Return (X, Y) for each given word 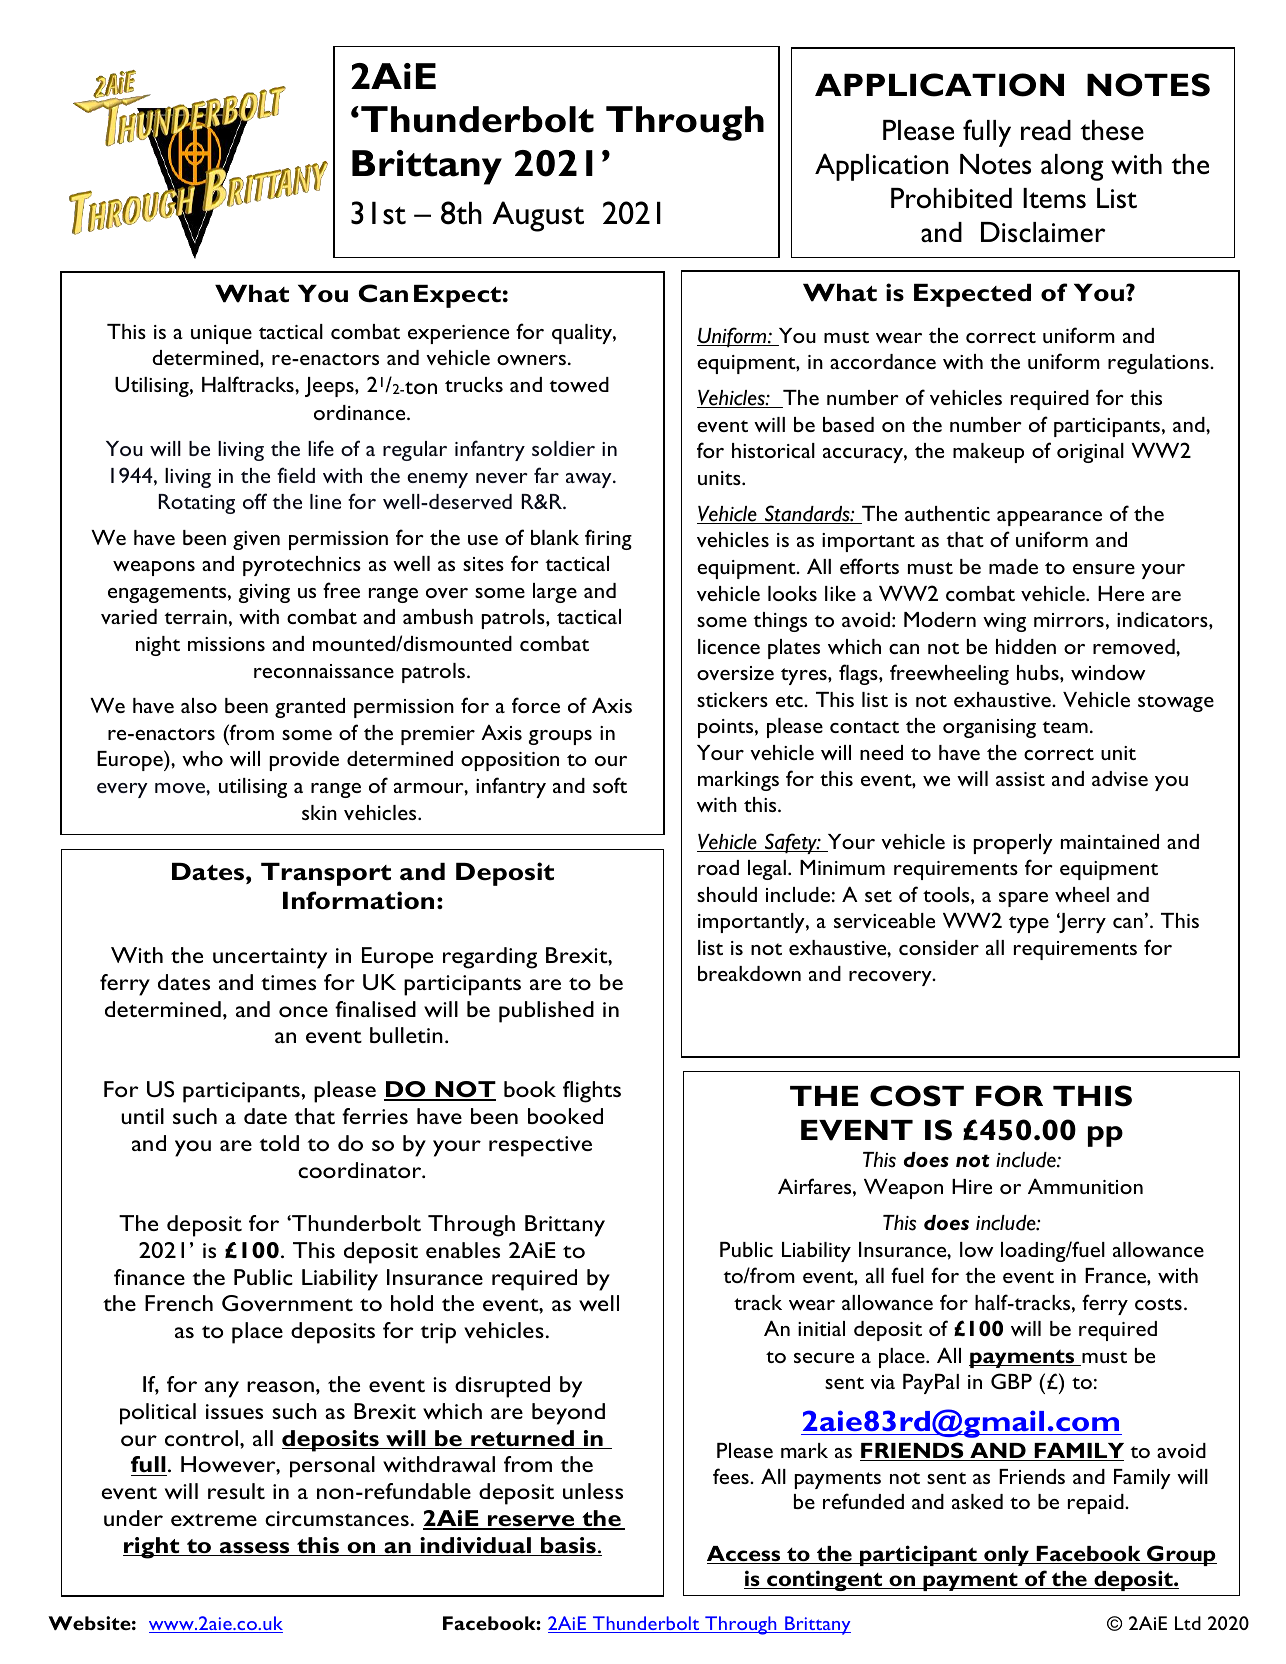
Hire (972, 1186)
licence (729, 646)
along (1072, 167)
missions (226, 644)
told (279, 1143)
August (538, 216)
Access (745, 1555)
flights (592, 1092)
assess (254, 1549)
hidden (1026, 646)
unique (221, 334)
